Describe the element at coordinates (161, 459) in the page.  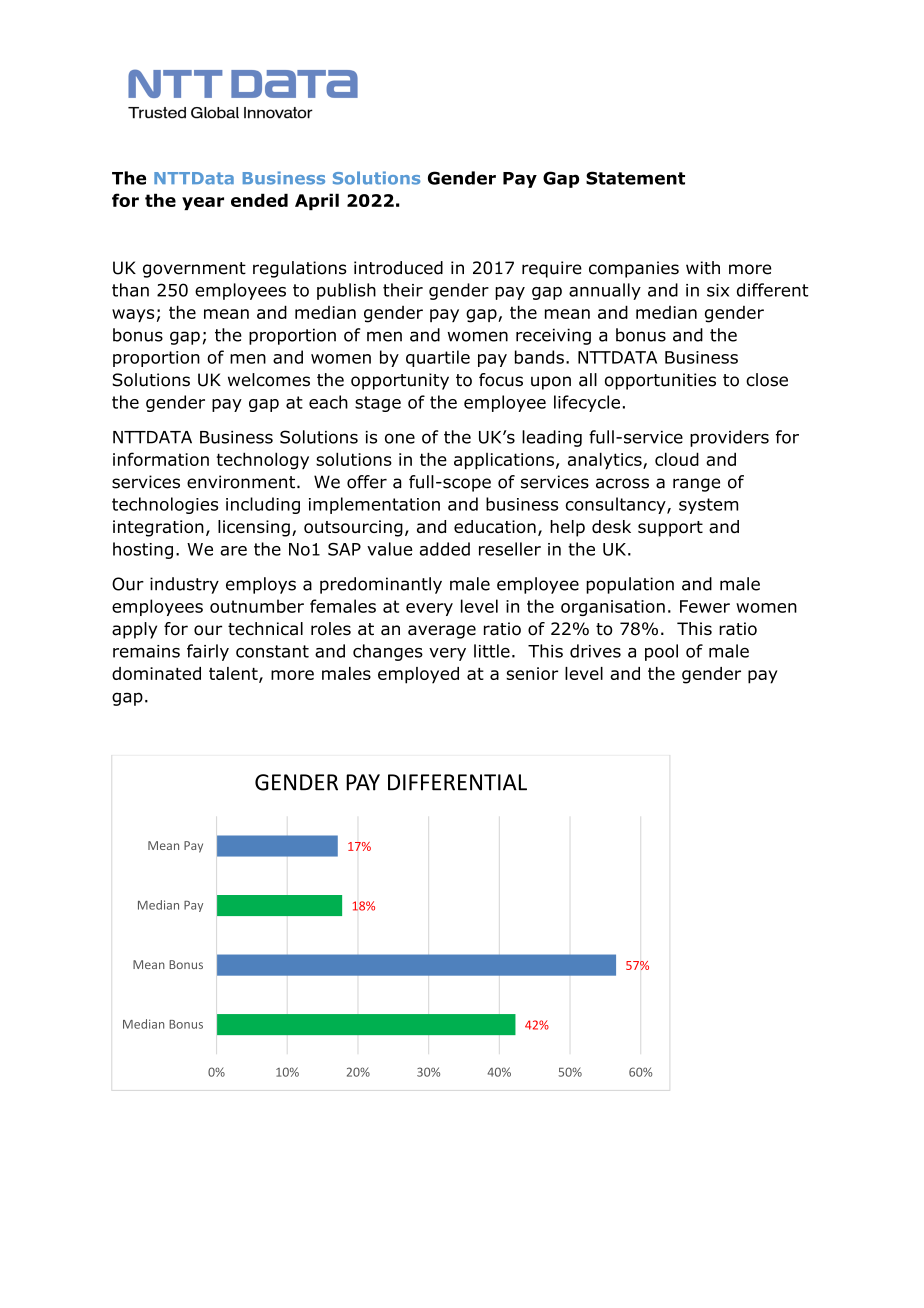
I see `information` at that location.
